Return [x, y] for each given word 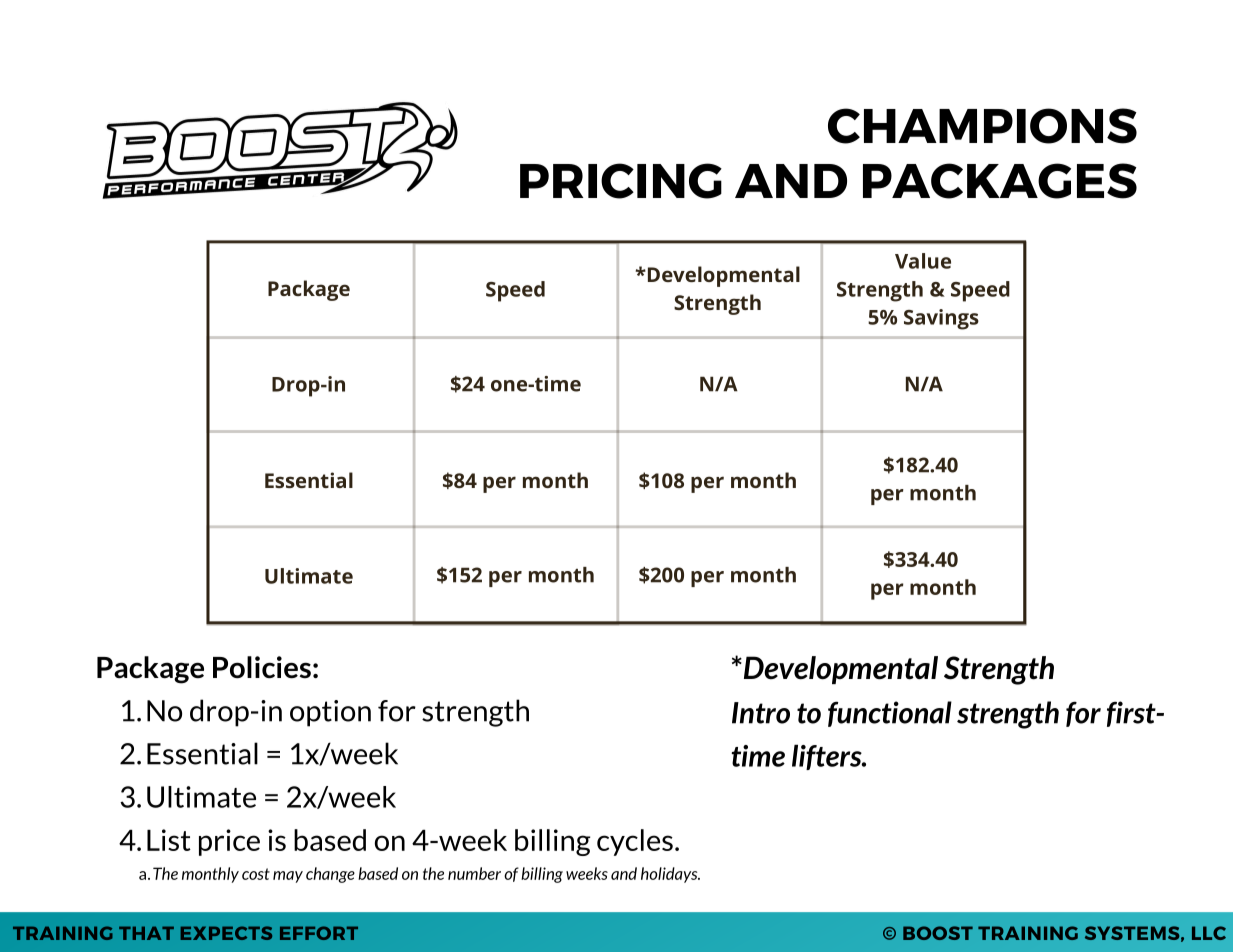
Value [923, 261]
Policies [262, 667]
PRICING [621, 181]
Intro [761, 713]
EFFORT [319, 933]
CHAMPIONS [982, 126]
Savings [941, 319]
